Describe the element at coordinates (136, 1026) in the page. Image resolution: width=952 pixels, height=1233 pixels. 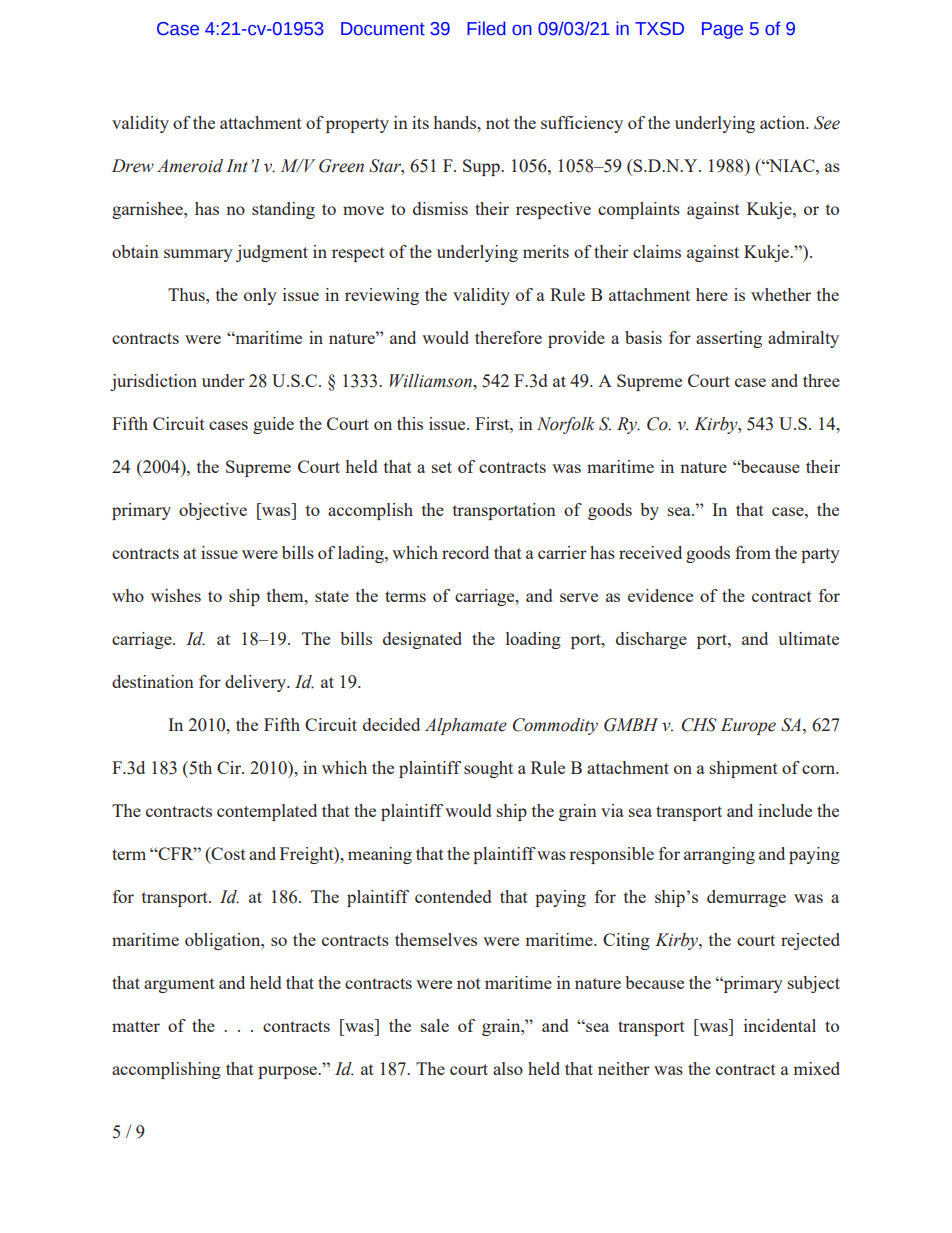
I see `matter` at that location.
